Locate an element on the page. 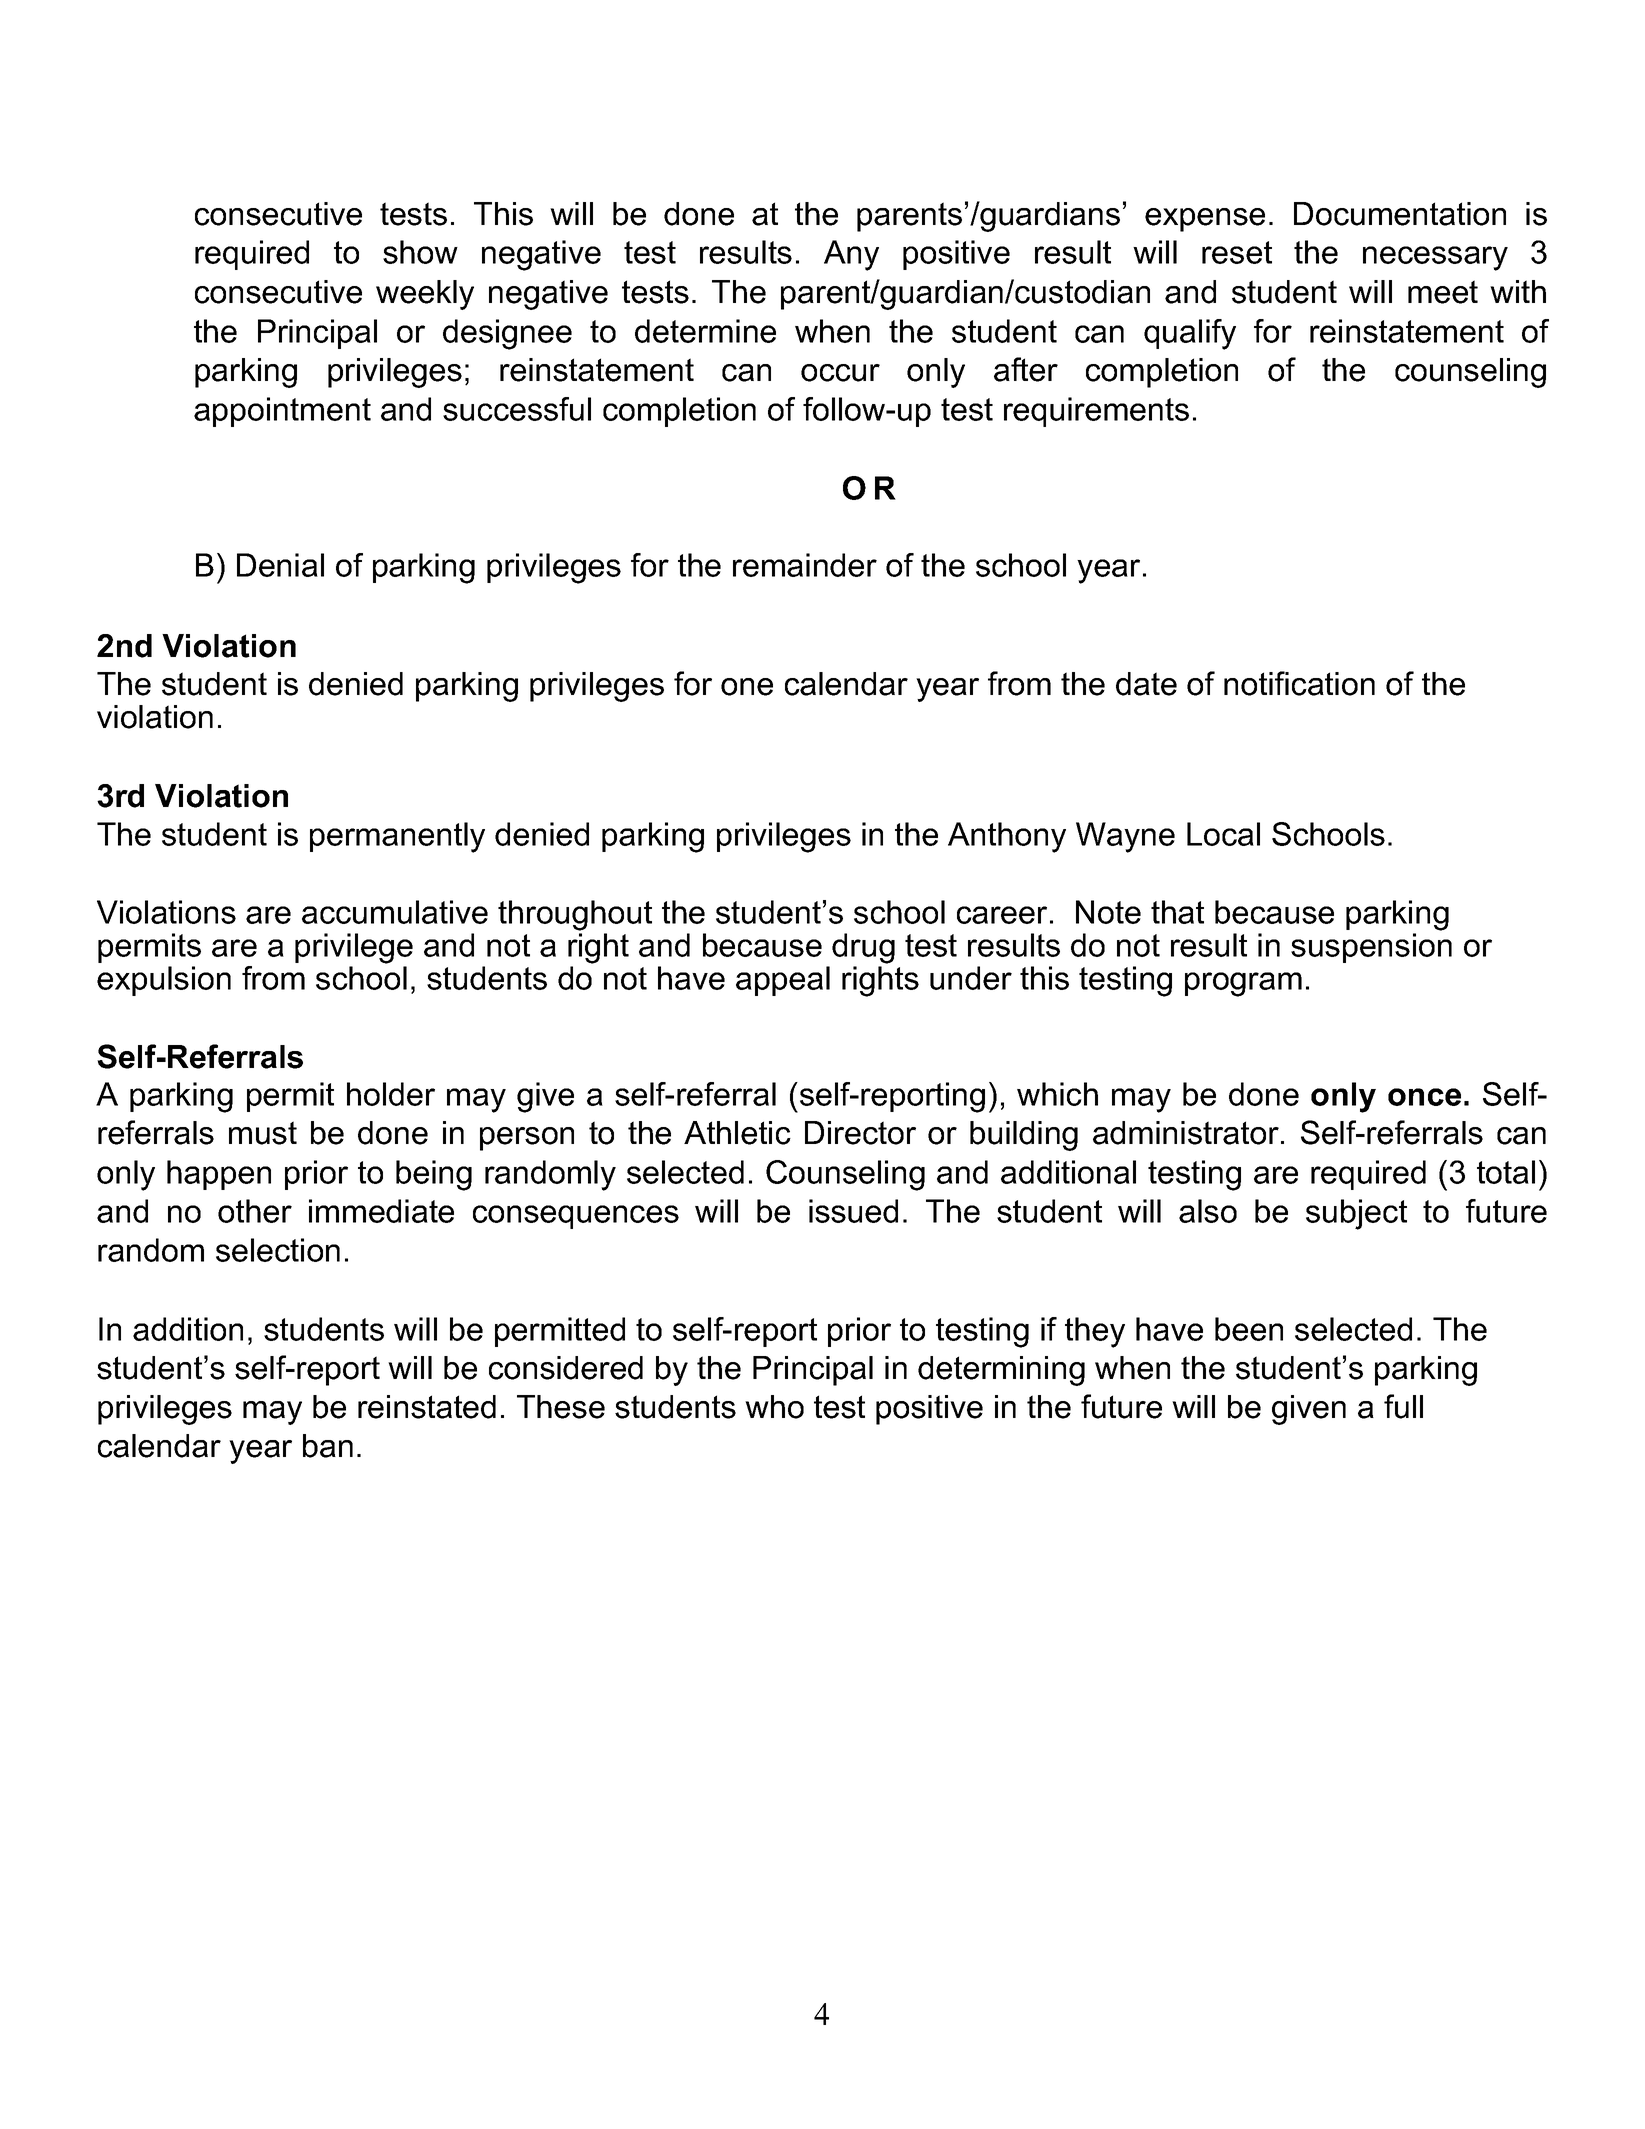  necessary is located at coordinates (1435, 258).
